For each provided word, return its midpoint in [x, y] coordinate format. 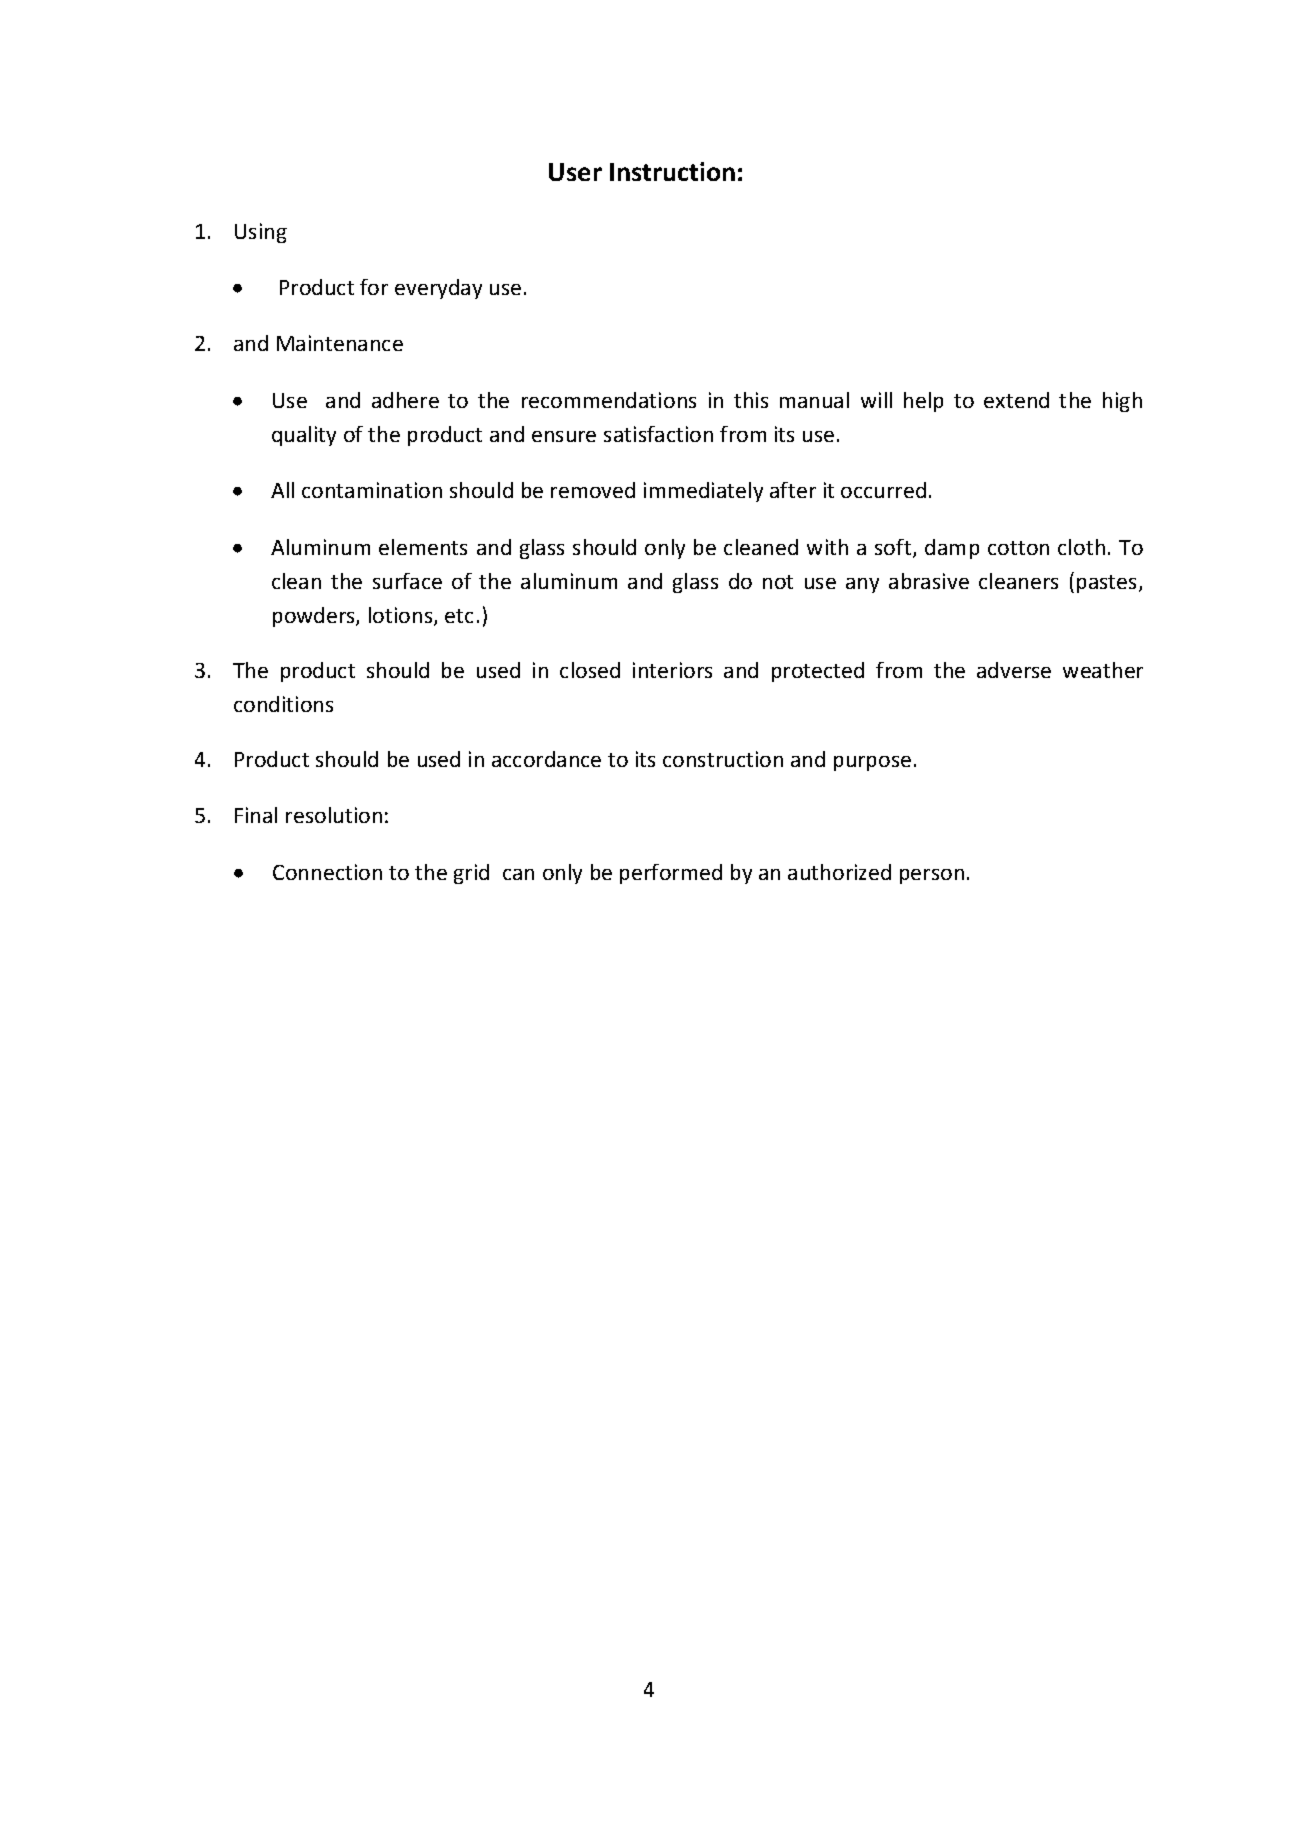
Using [261, 233]
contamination [372, 490]
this [751, 400]
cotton [1018, 548]
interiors [672, 670]
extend [1016, 400]
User [575, 172]
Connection [327, 872]
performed [671, 874]
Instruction [672, 171]
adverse [1014, 670]
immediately [703, 492]
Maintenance [340, 343]
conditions [283, 704]
